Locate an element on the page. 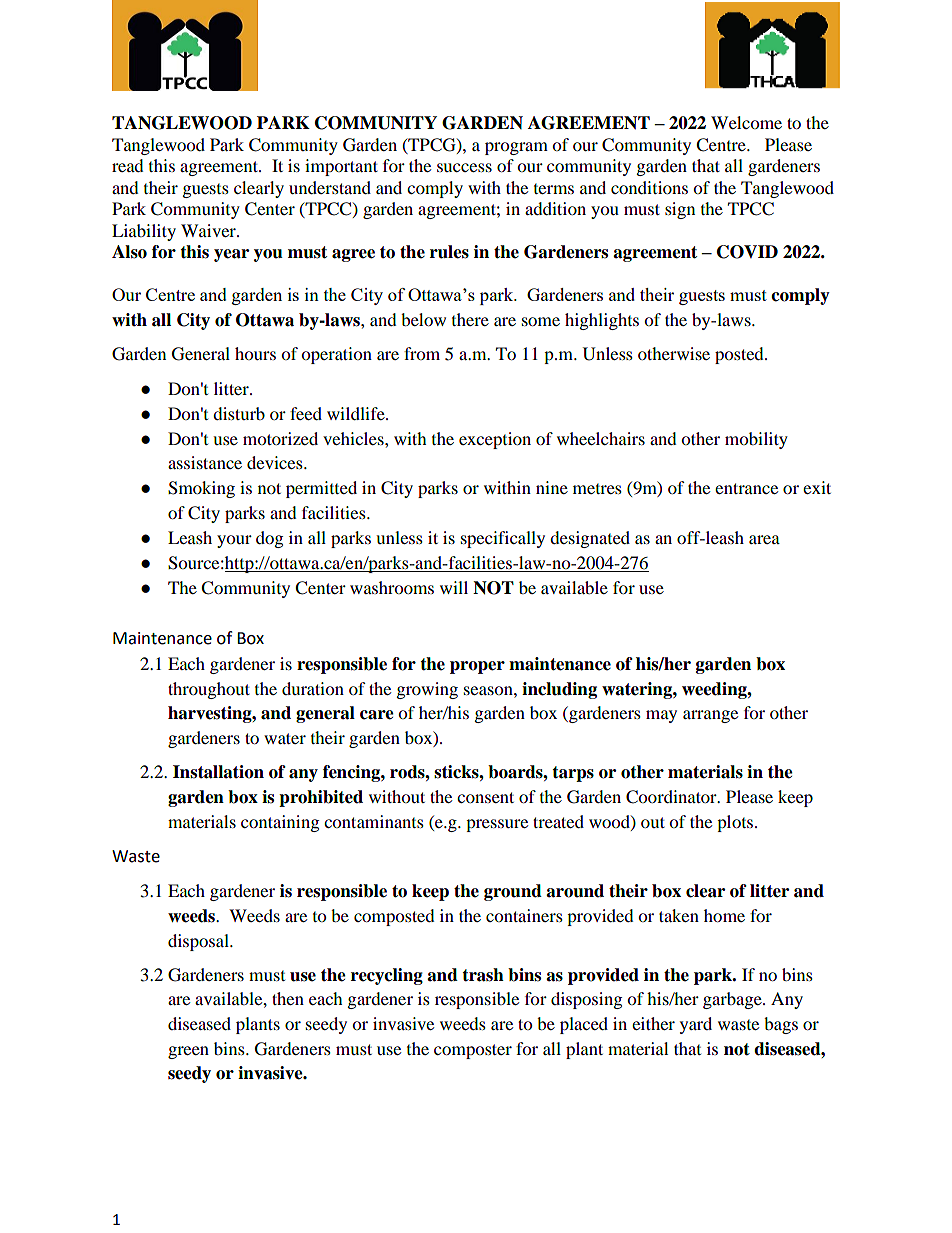 The width and height of the image is (952, 1233). garbage is located at coordinates (733, 1000).
